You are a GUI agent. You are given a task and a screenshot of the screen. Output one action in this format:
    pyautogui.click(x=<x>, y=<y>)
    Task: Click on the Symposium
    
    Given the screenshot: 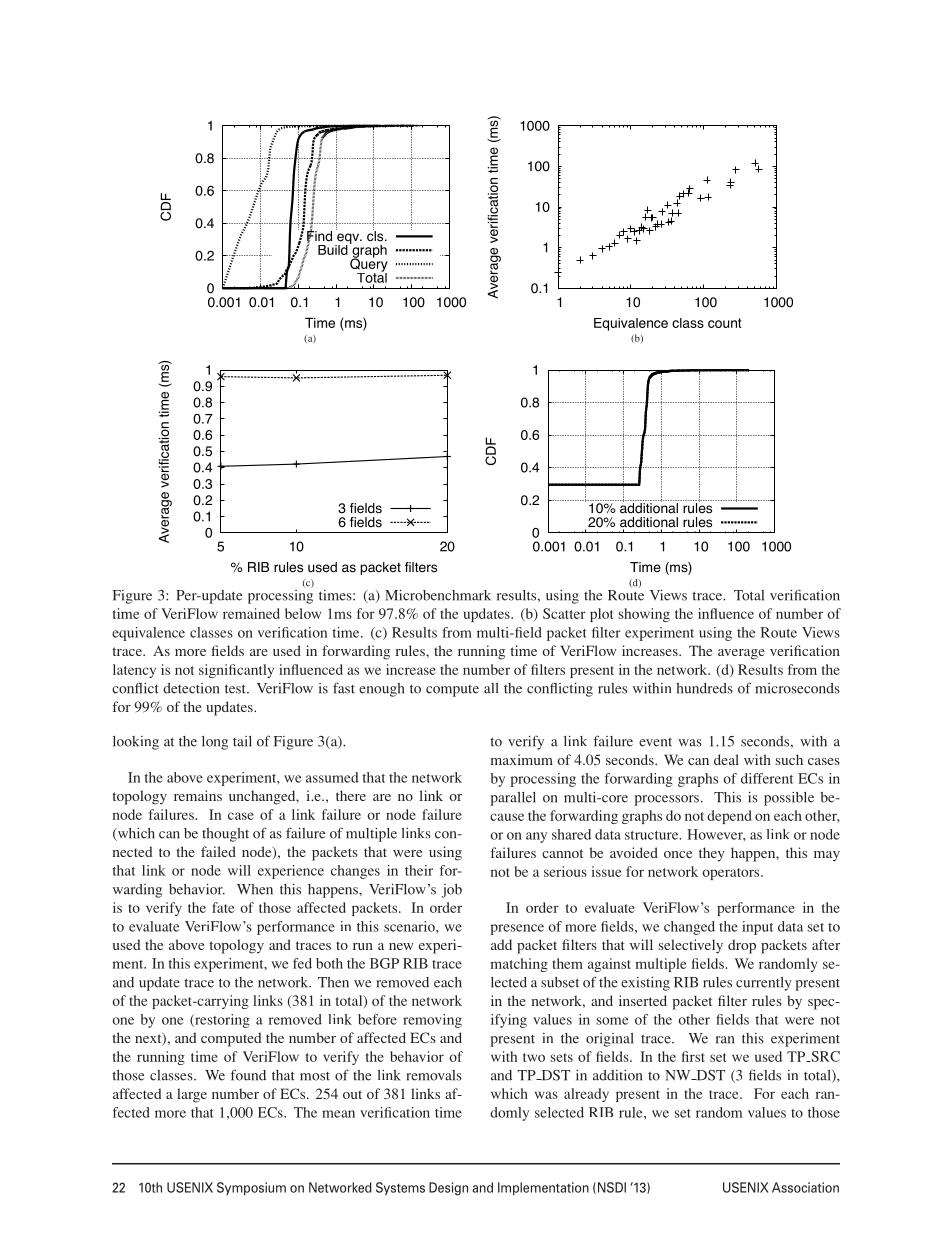 What is the action you would take?
    pyautogui.click(x=251, y=1188)
